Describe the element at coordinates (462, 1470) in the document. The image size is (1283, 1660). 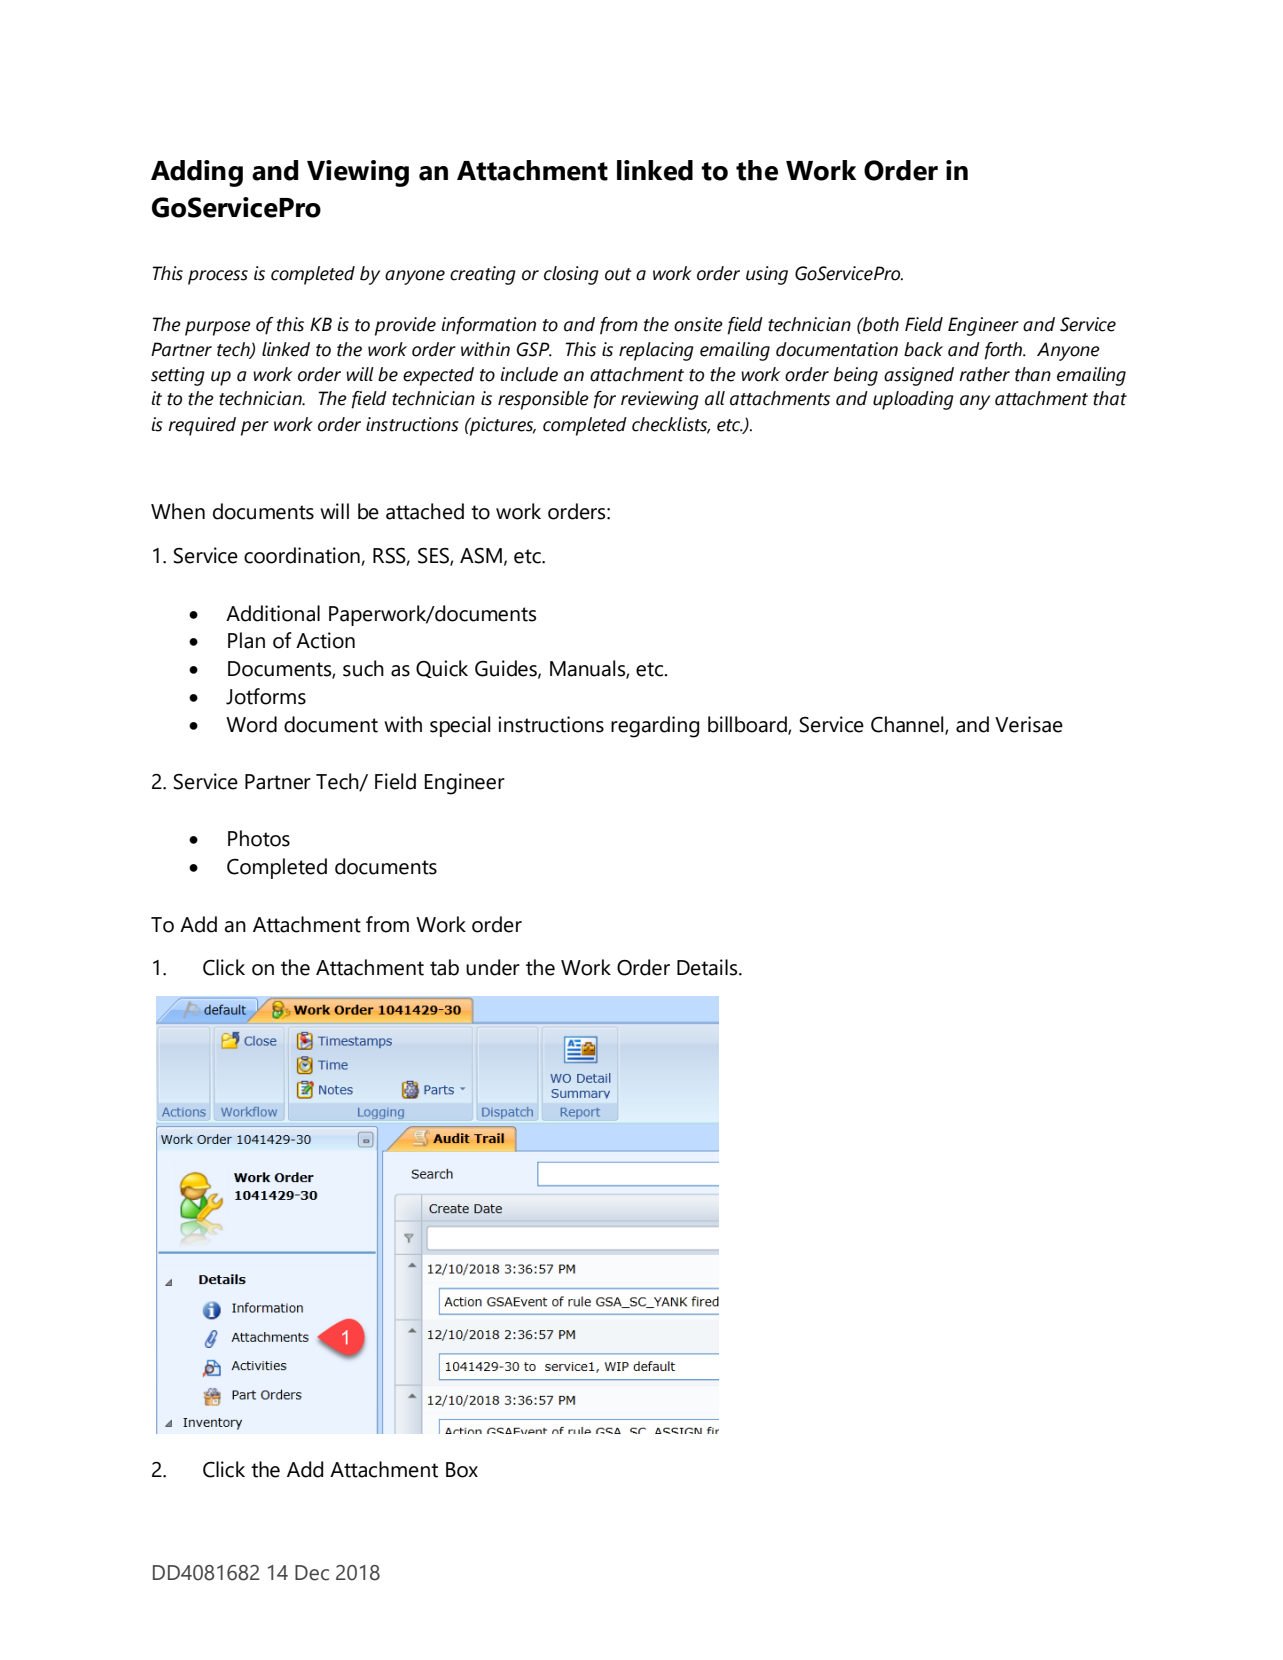
I see `Box` at that location.
